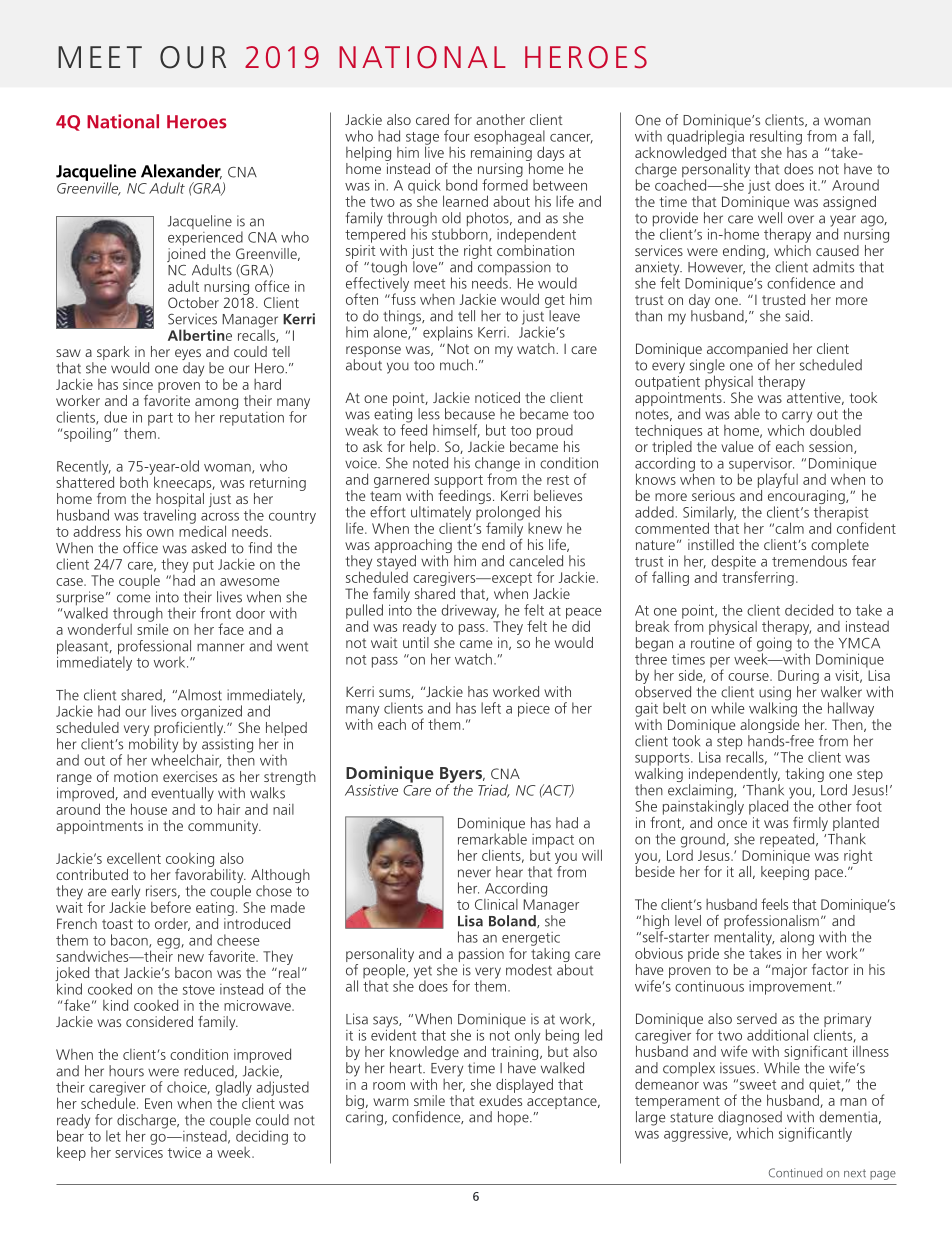 The width and height of the screenshot is (952, 1233). I want to click on Alexander, so click(181, 171).
